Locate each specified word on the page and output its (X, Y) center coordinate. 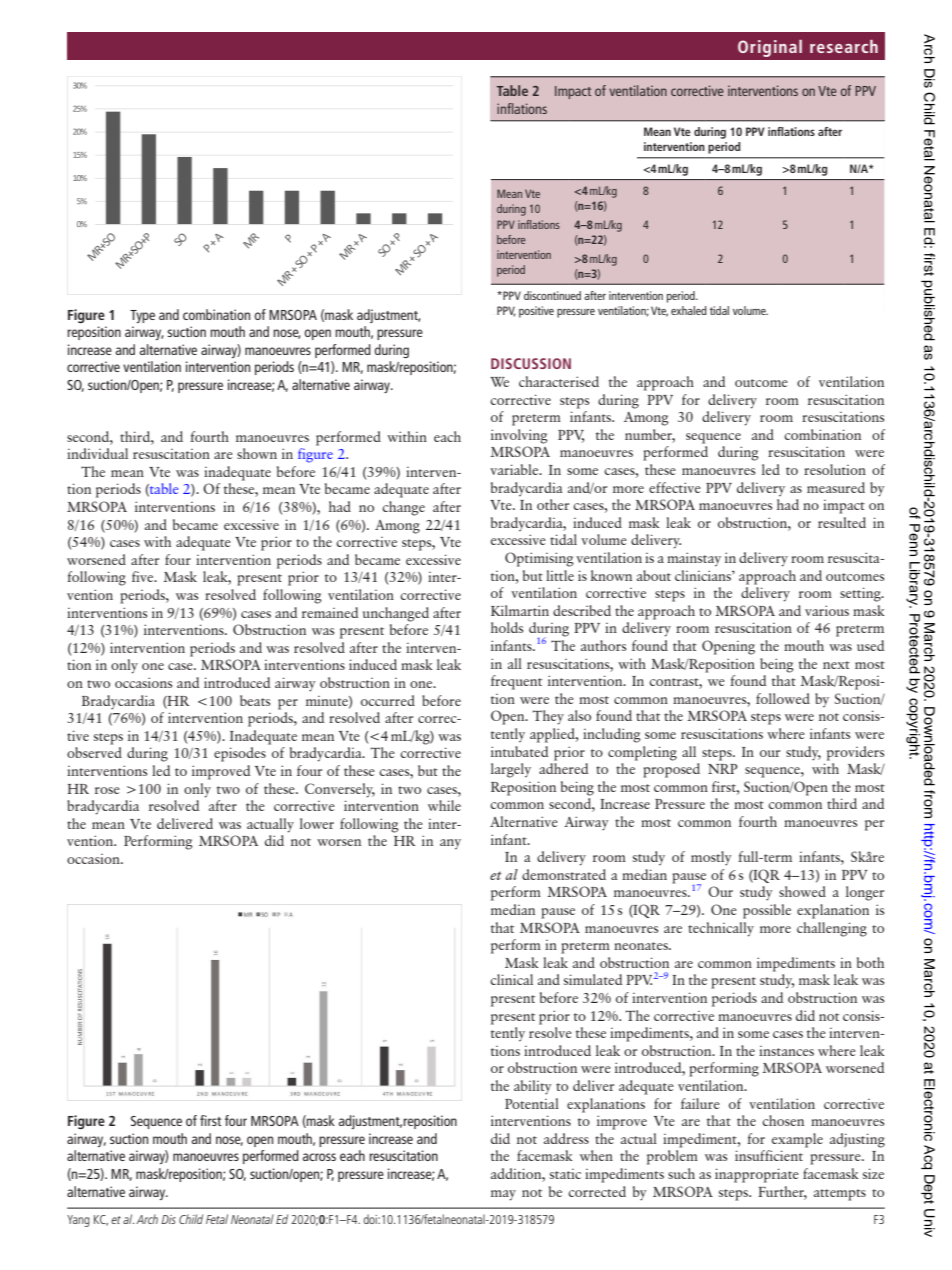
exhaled (689, 310)
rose (107, 790)
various (827, 610)
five (144, 576)
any (450, 844)
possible (767, 911)
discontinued (552, 295)
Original (770, 48)
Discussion (531, 363)
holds (507, 627)
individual (97, 453)
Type (142, 316)
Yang (78, 1221)
